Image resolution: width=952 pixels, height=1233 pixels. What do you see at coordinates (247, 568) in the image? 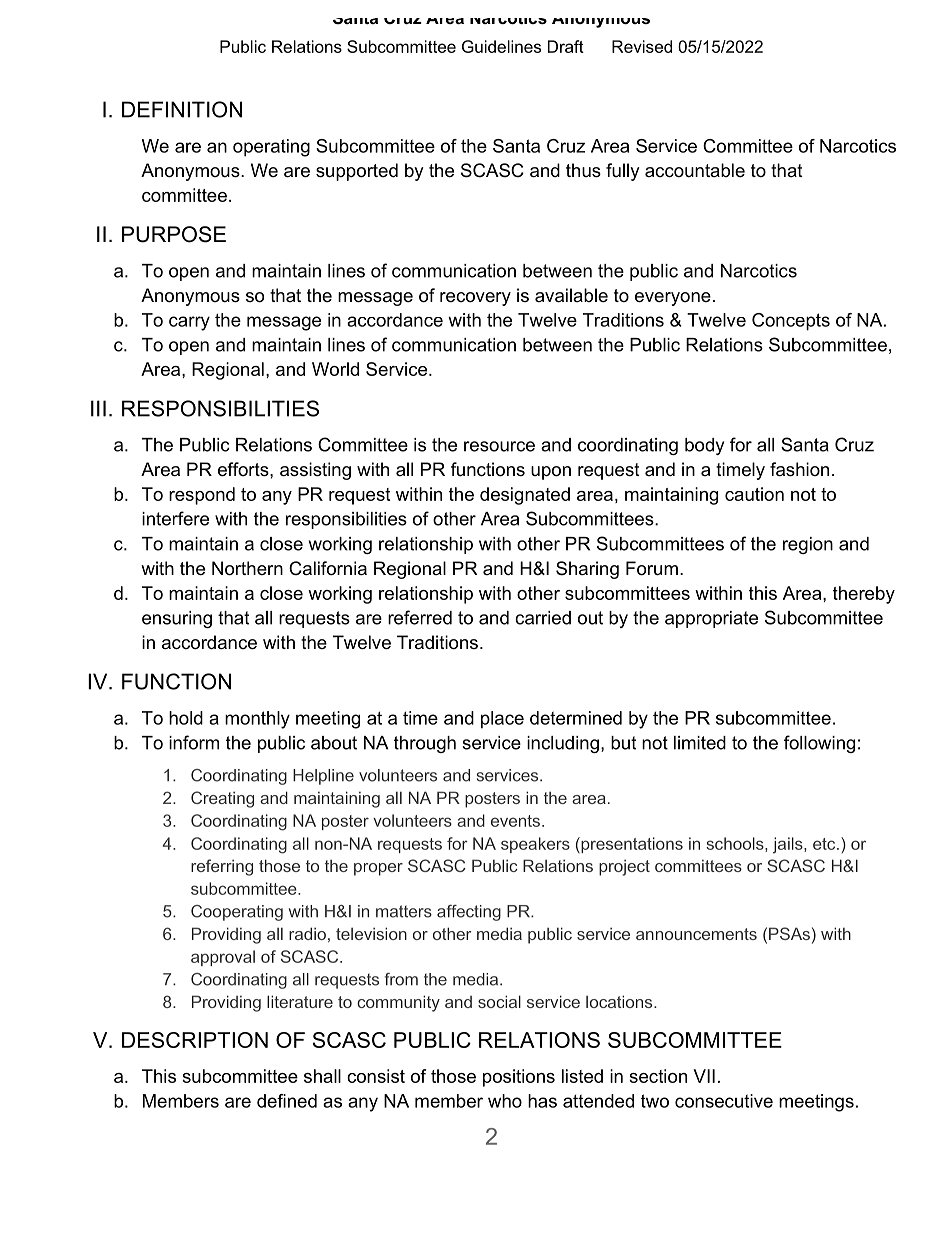
I see `Northern` at bounding box center [247, 568].
